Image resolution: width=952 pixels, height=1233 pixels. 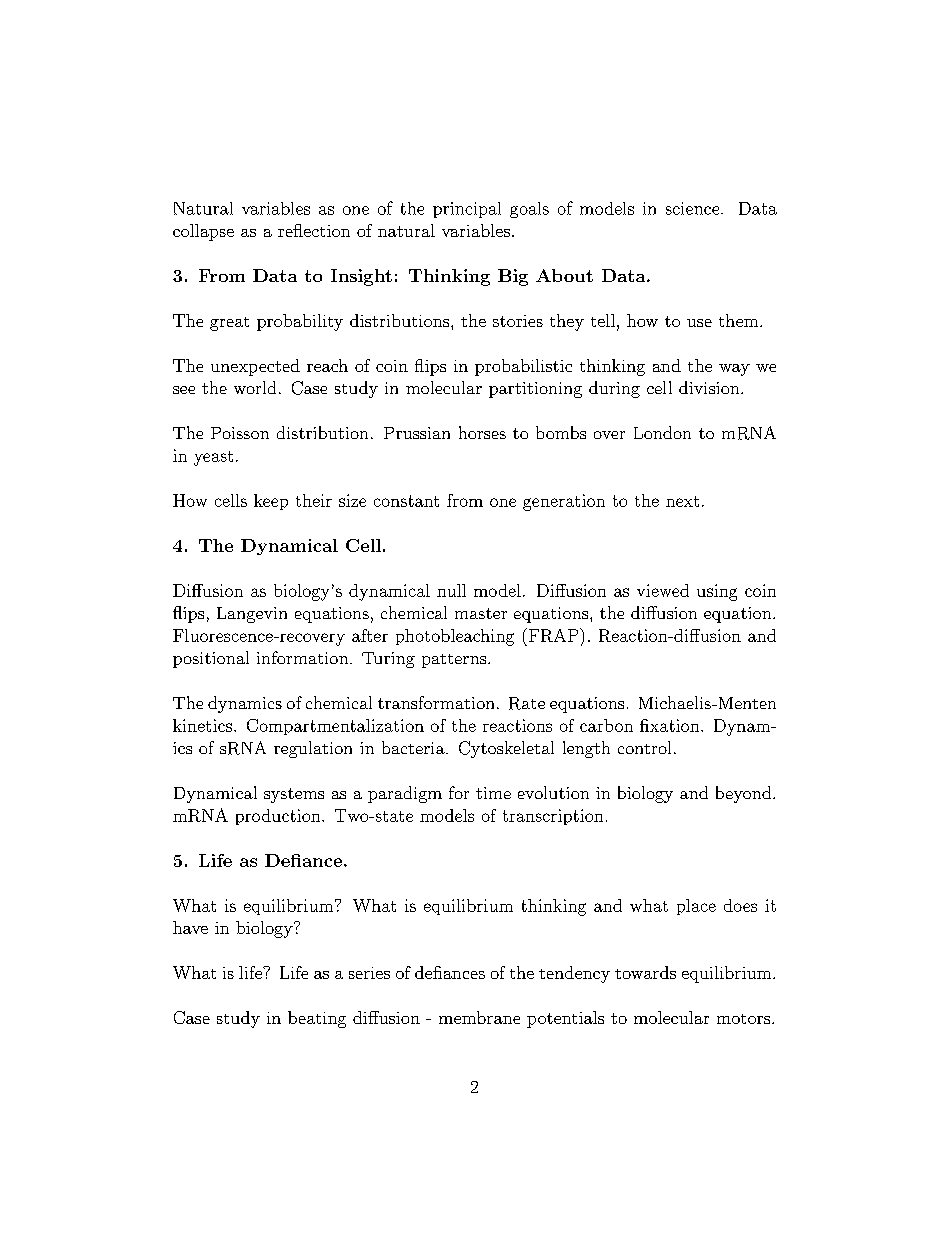 What do you see at coordinates (479, 1017) in the screenshot?
I see `membrane` at bounding box center [479, 1017].
